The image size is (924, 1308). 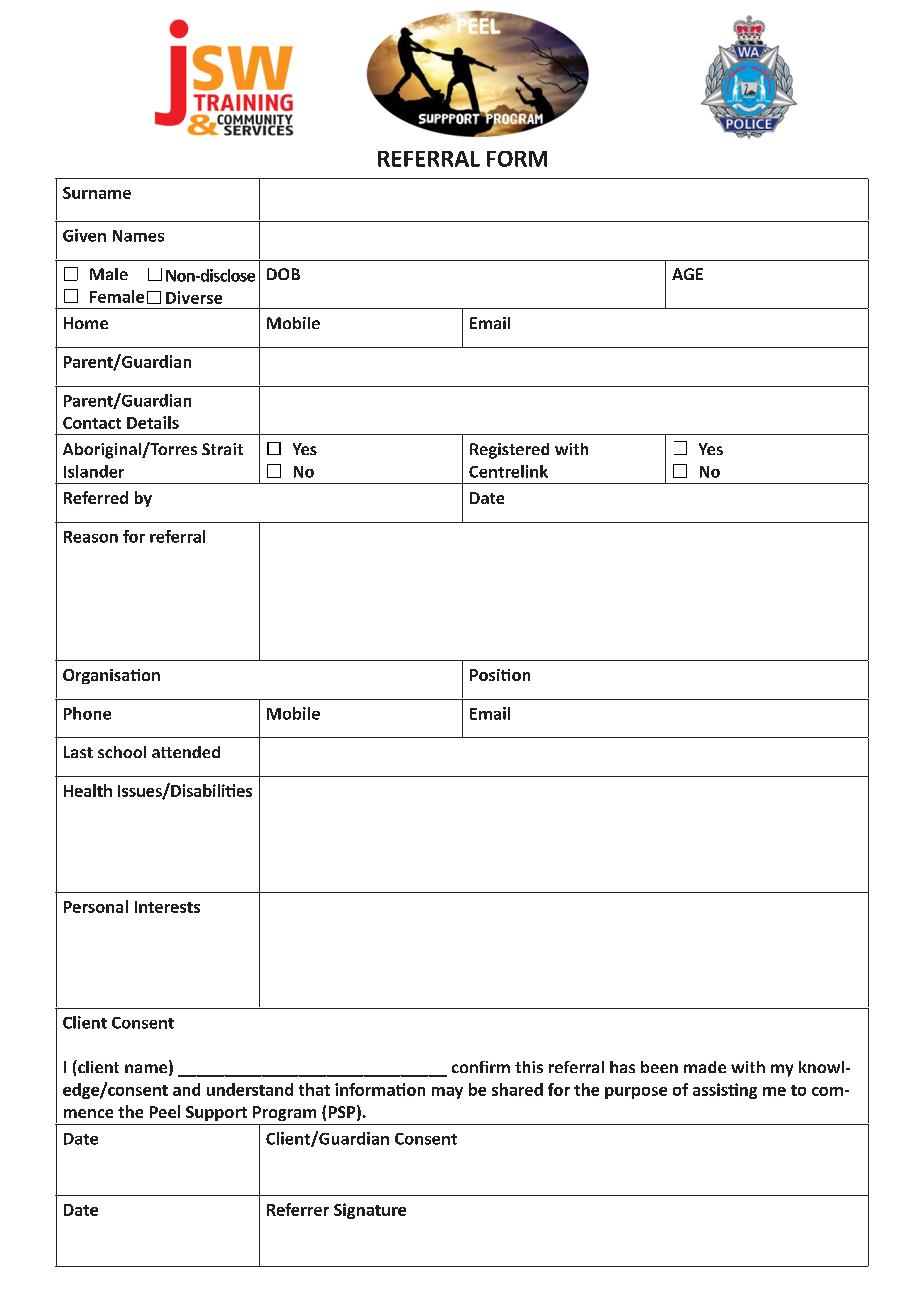 What do you see at coordinates (500, 675) in the screenshot?
I see `Position` at bounding box center [500, 675].
